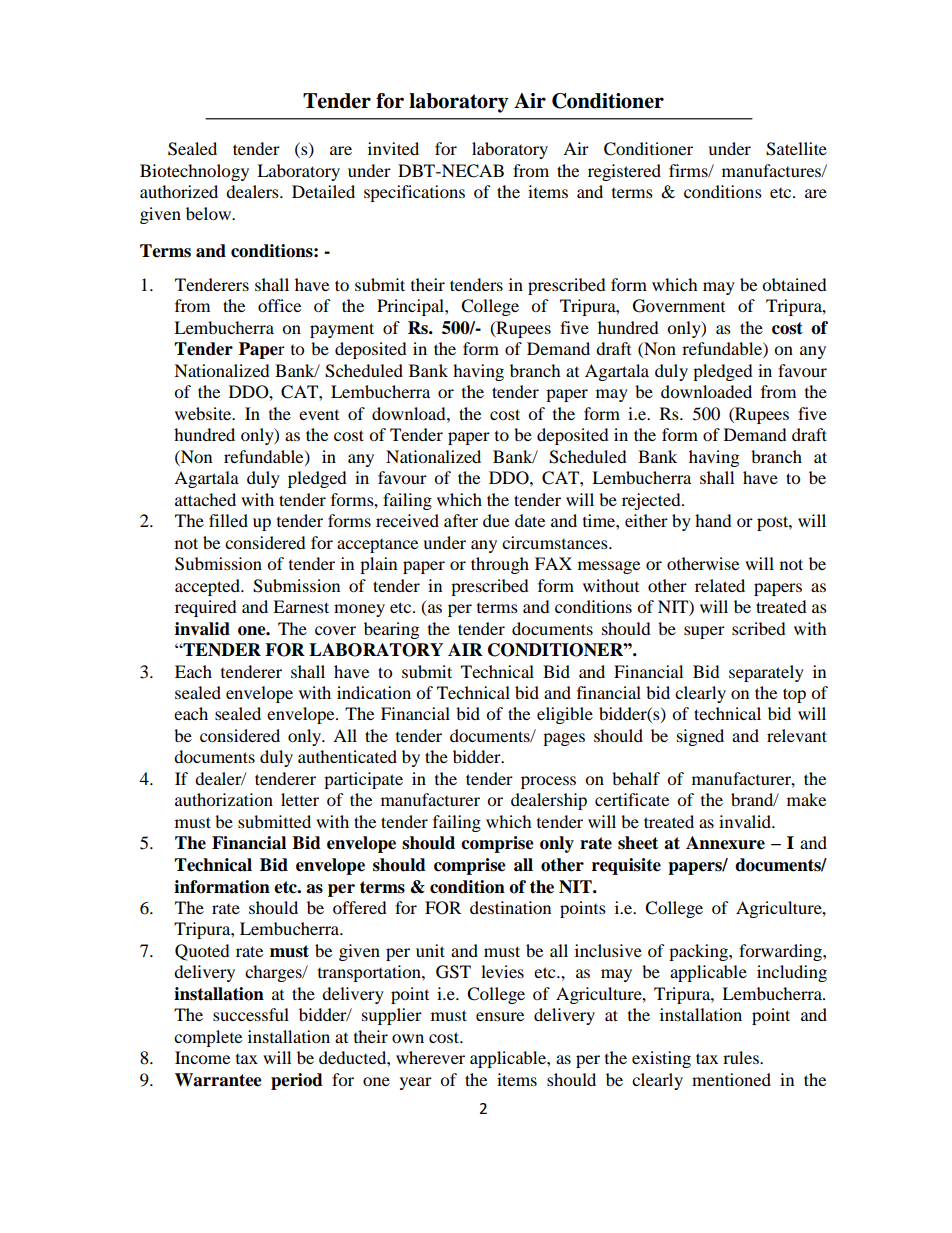 Image resolution: width=952 pixels, height=1233 pixels. I want to click on authorization, so click(224, 799).
